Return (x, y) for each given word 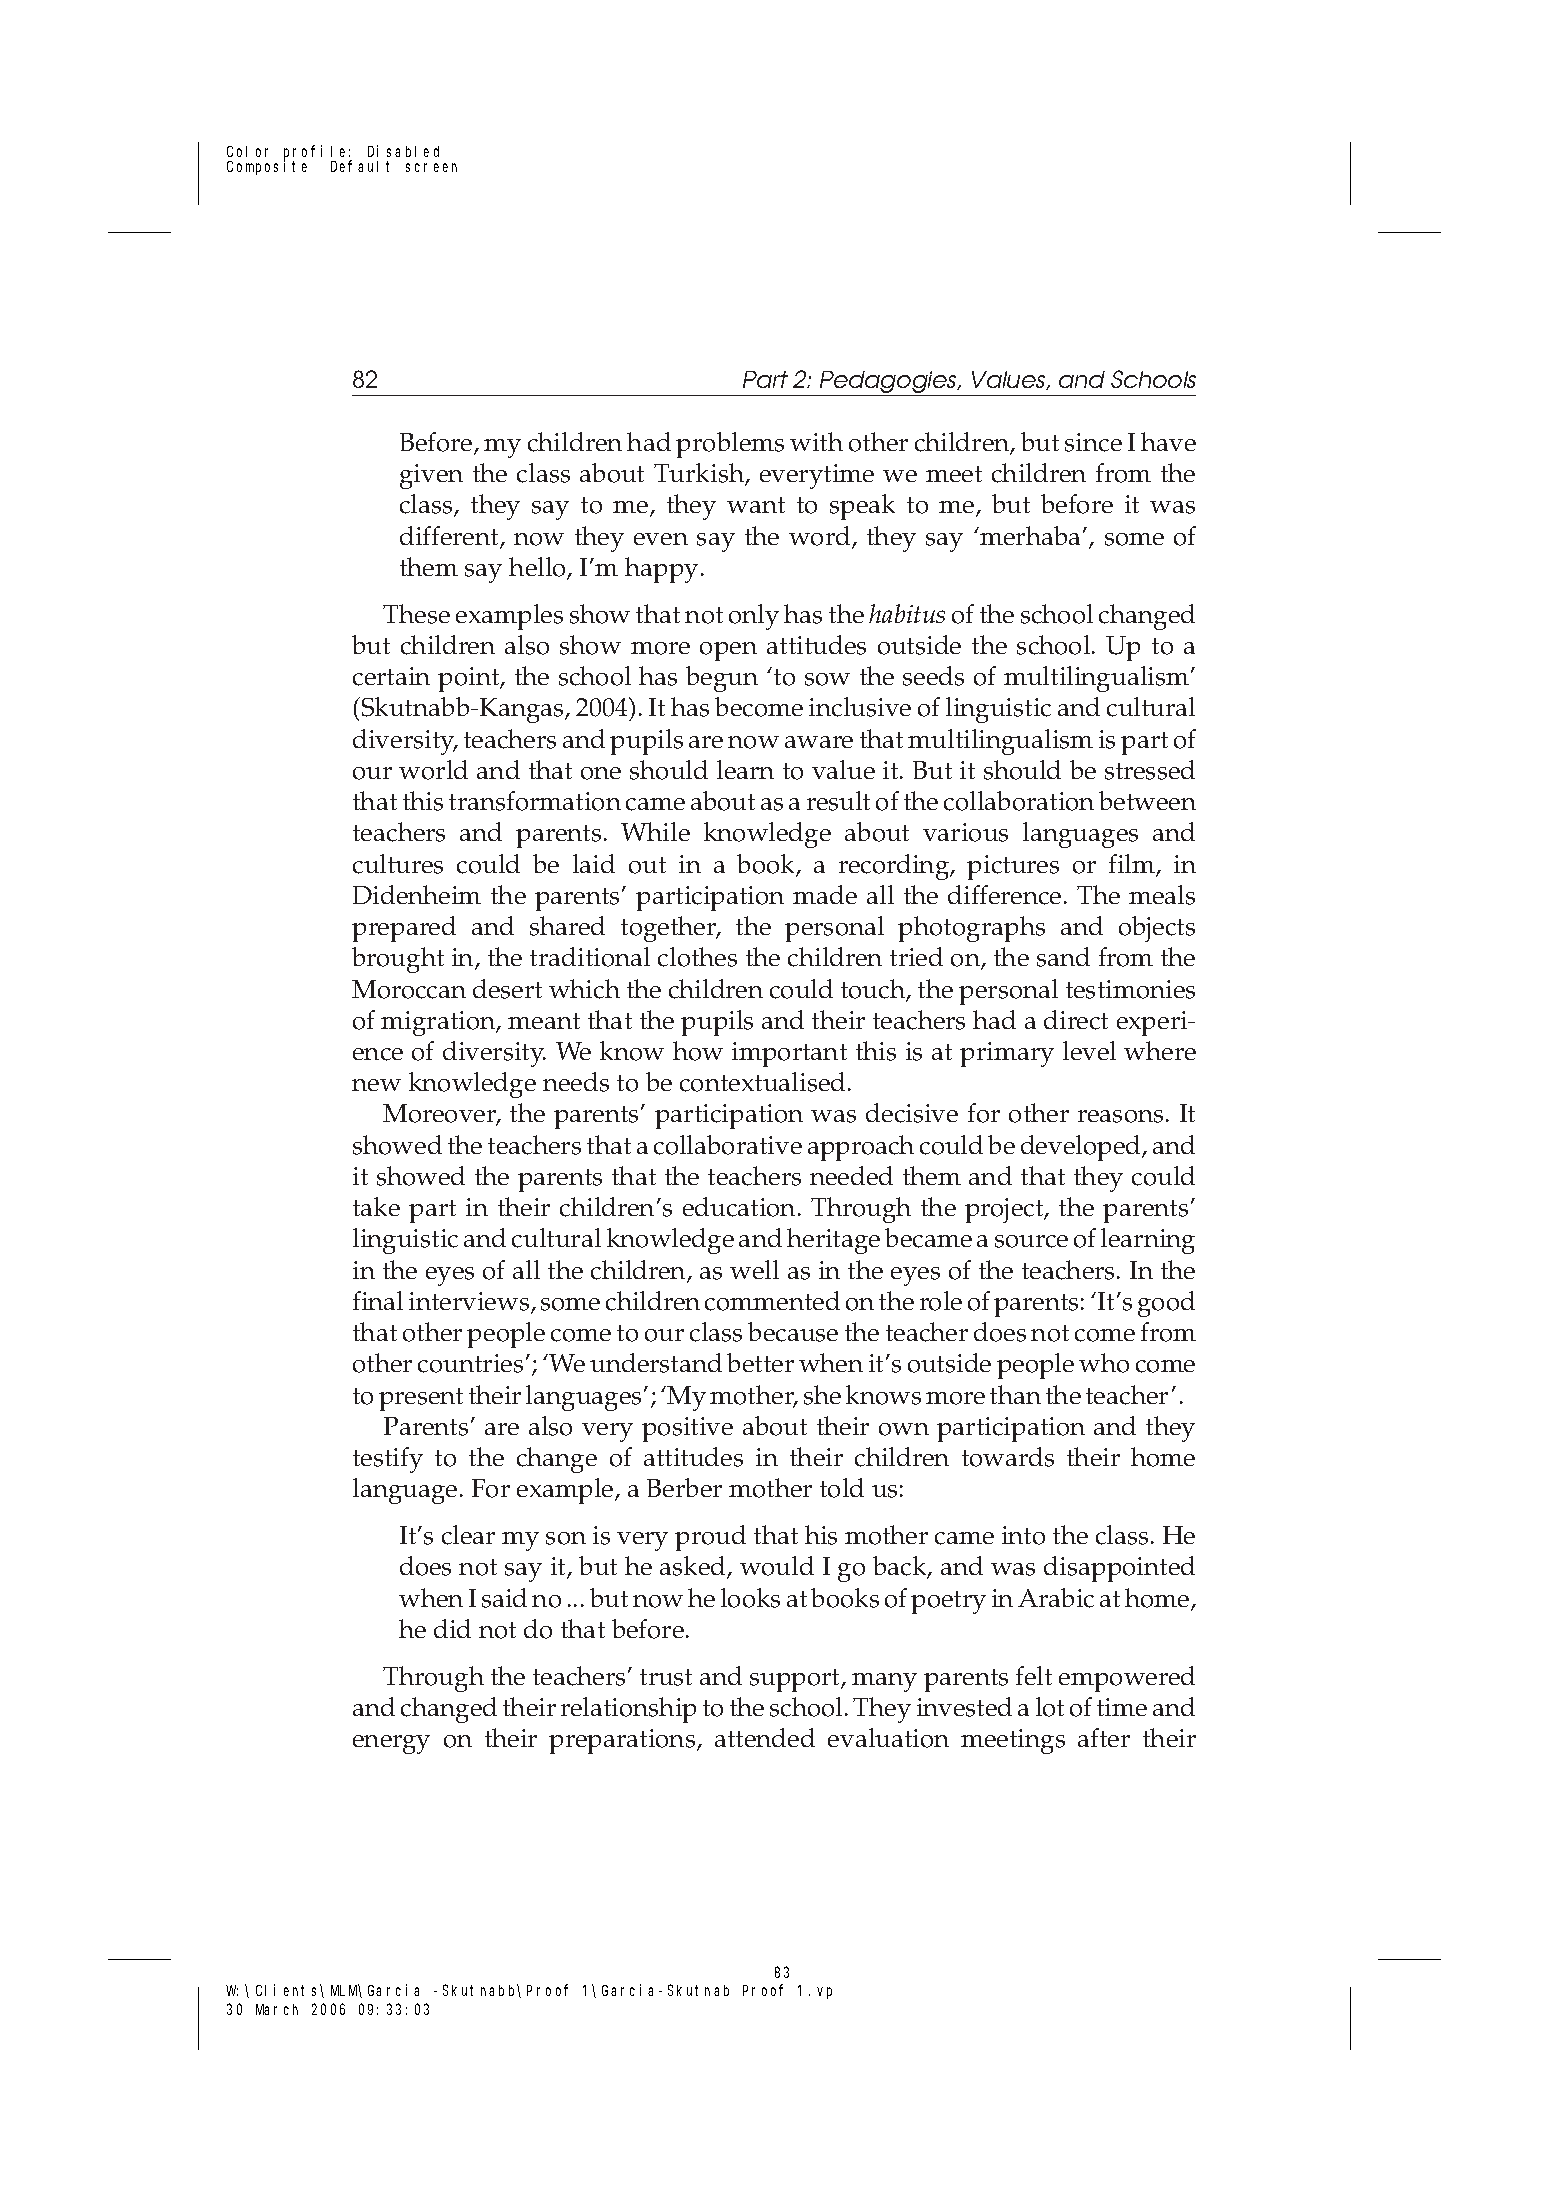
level (1089, 1050)
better (760, 1362)
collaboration (1019, 801)
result (838, 801)
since (1093, 442)
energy (391, 1744)
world (433, 770)
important (789, 1054)
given (431, 476)
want (756, 505)
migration (439, 1023)
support (796, 1680)
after (1104, 1737)
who (1104, 1363)
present (421, 1399)
